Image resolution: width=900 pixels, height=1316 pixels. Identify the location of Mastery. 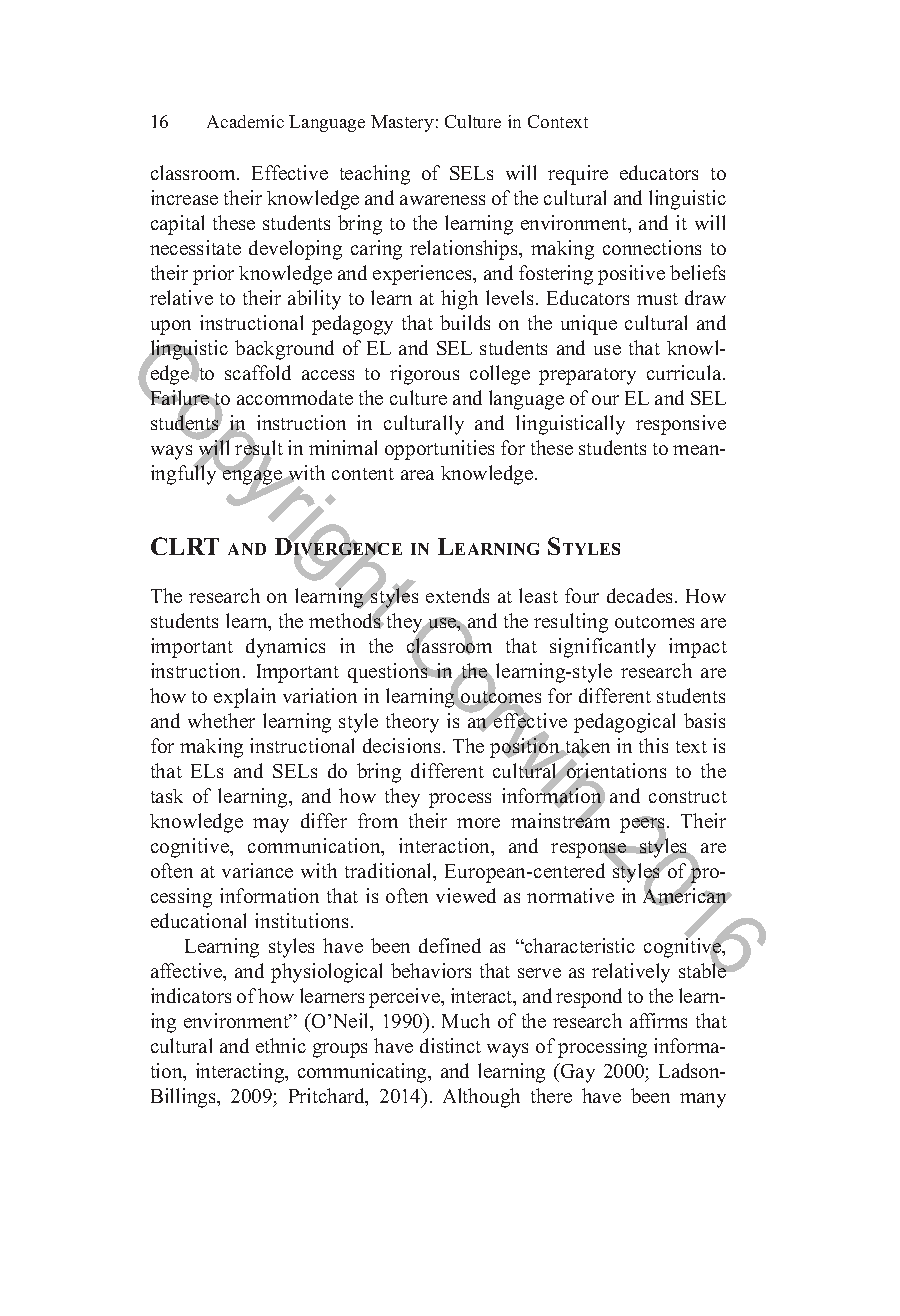
(402, 123).
